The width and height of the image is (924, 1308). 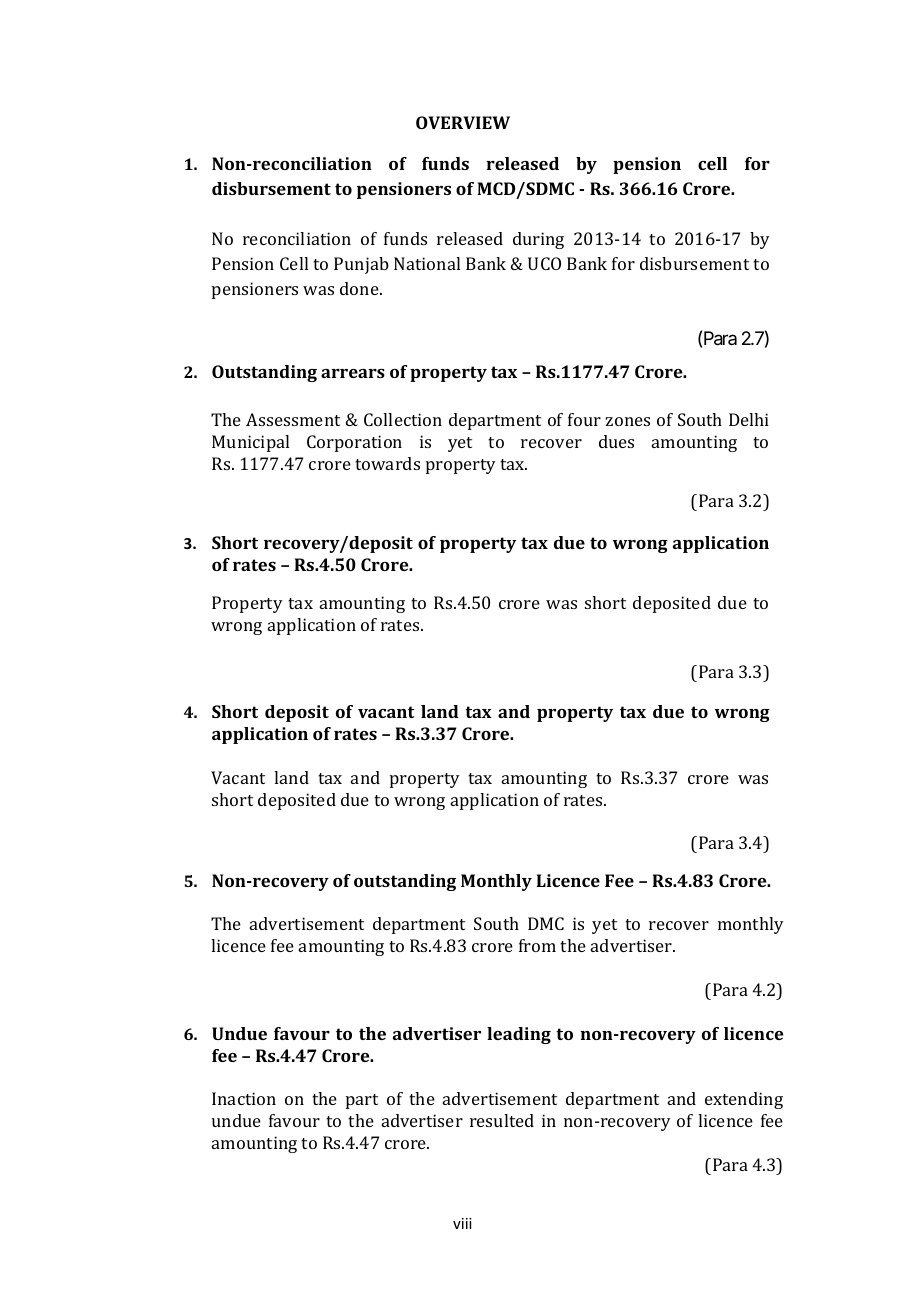 I want to click on towards, so click(x=387, y=463).
